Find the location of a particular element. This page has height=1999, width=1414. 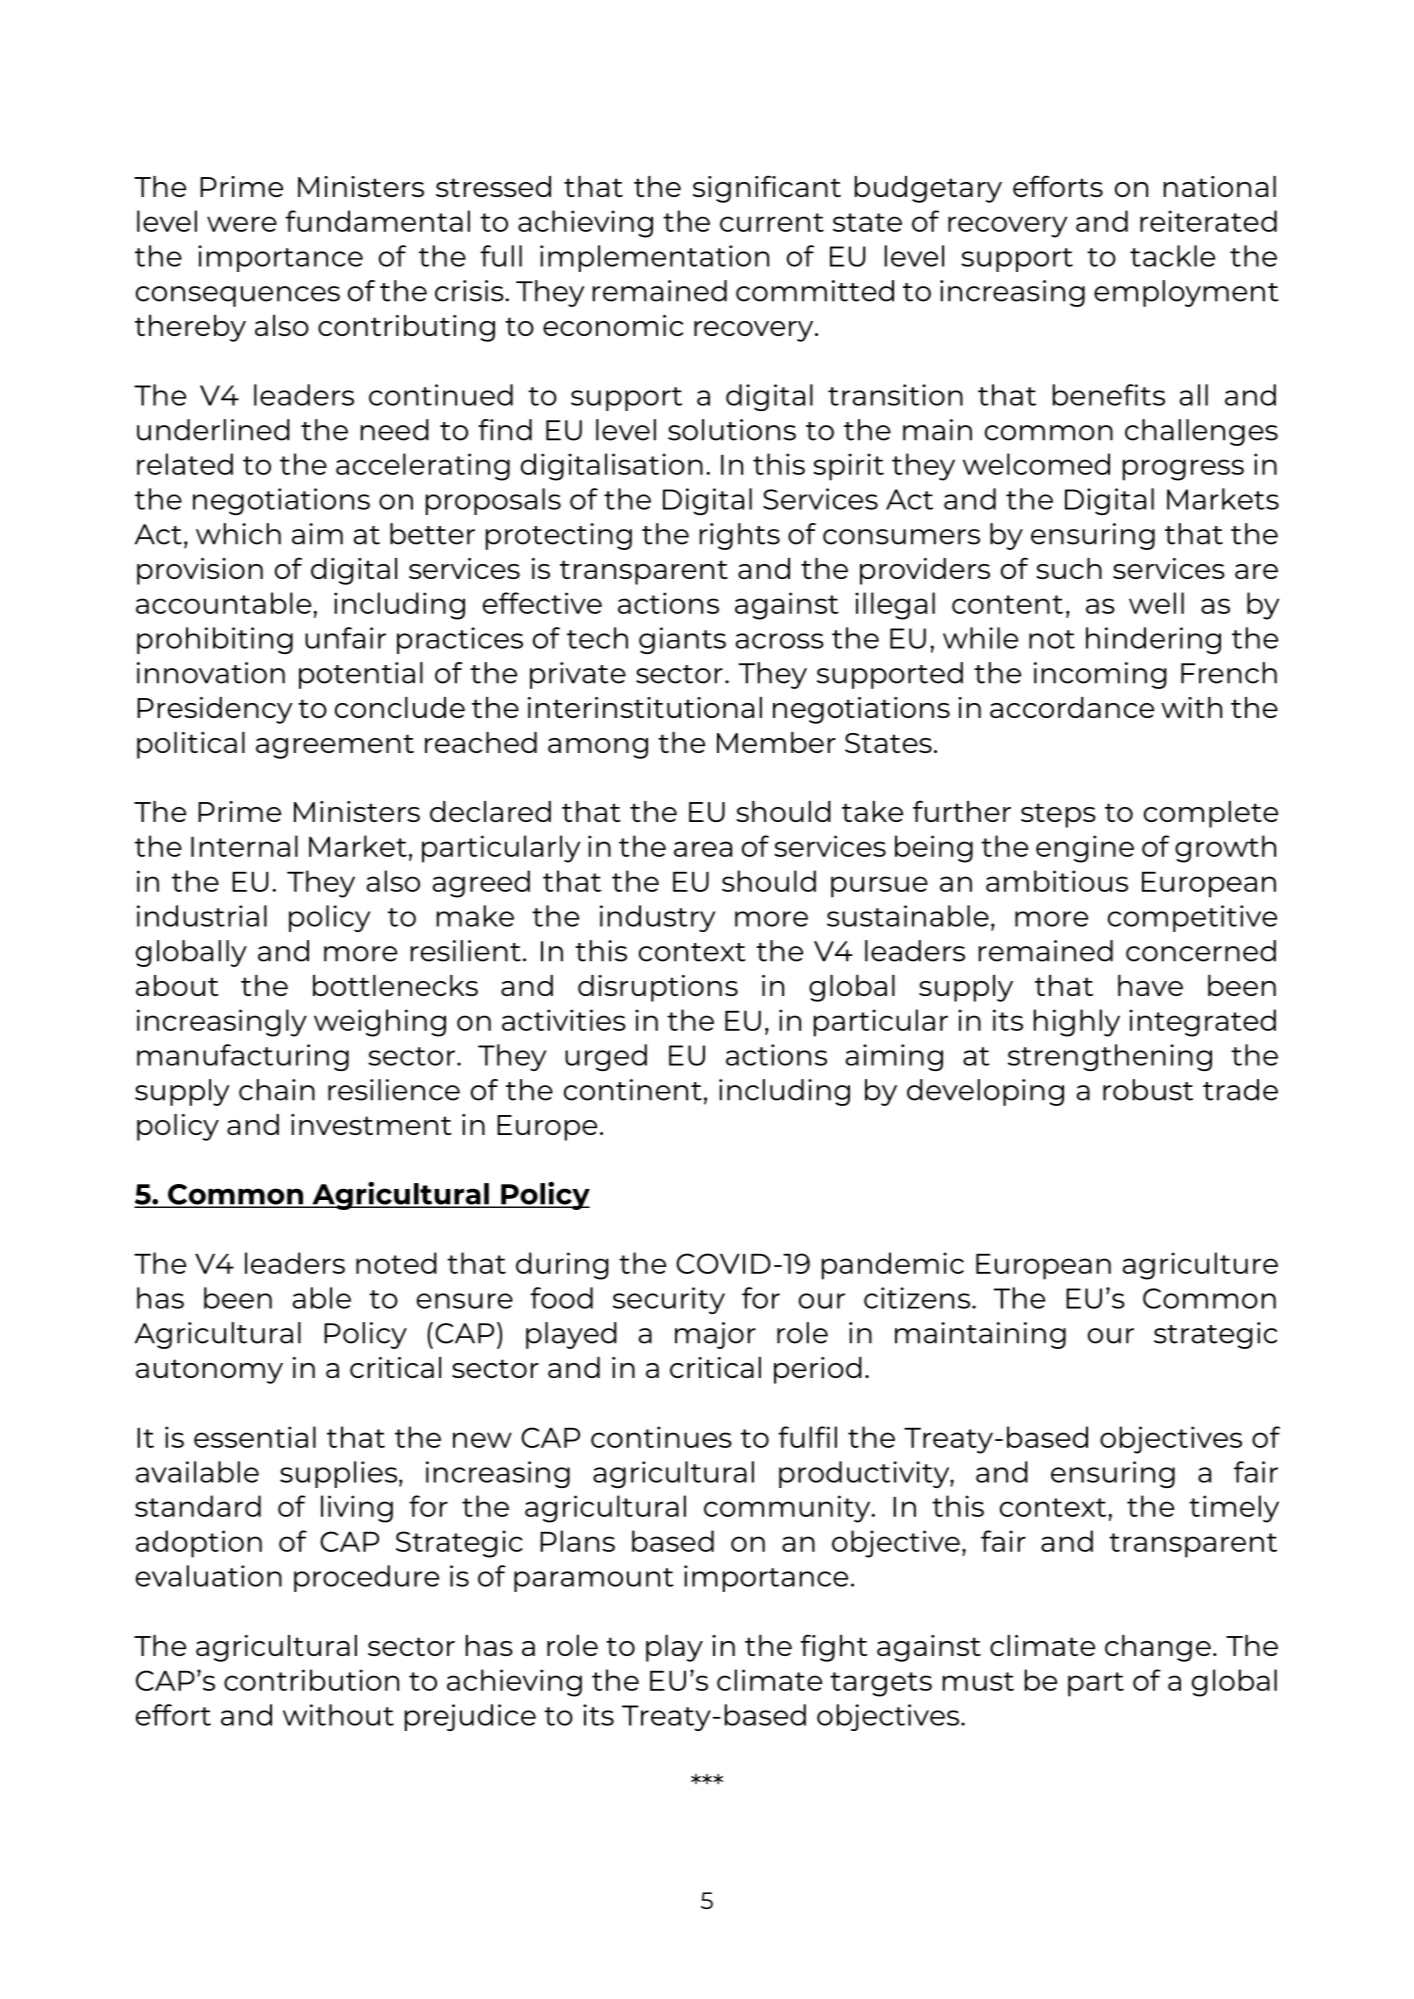

agriculture is located at coordinates (1200, 1266).
